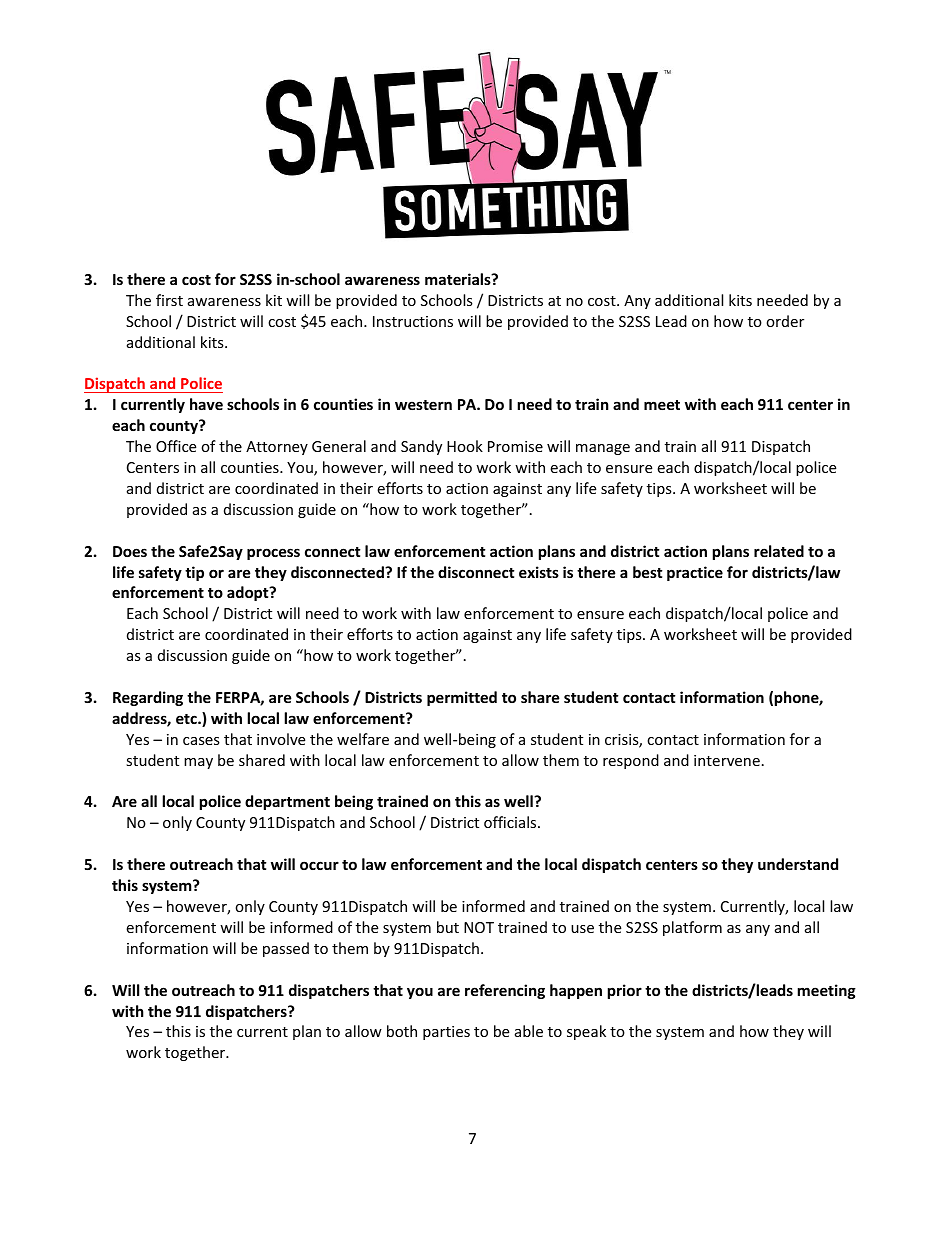  I want to click on Instructions, so click(413, 321).
